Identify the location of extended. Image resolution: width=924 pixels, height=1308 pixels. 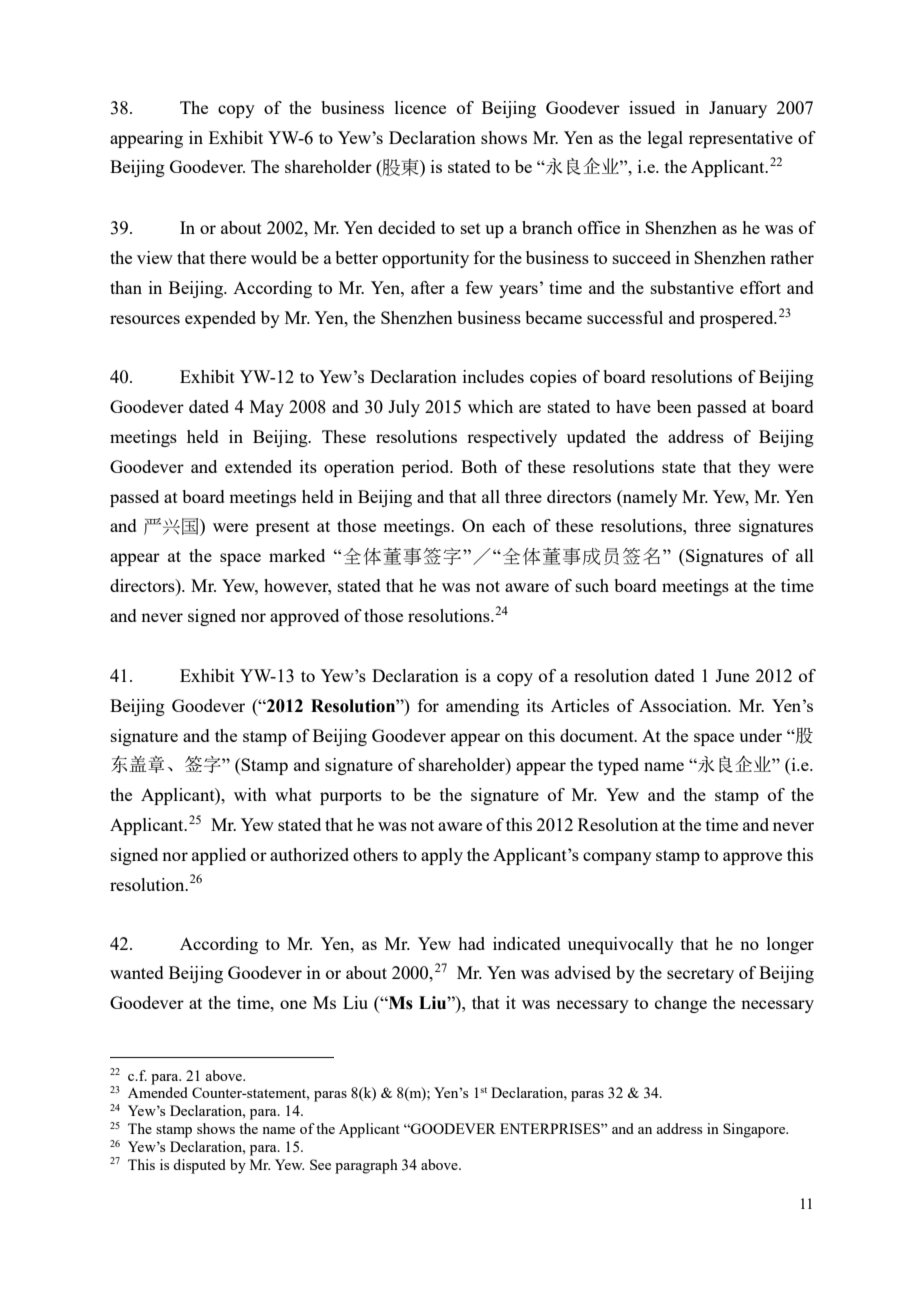
(258, 466).
